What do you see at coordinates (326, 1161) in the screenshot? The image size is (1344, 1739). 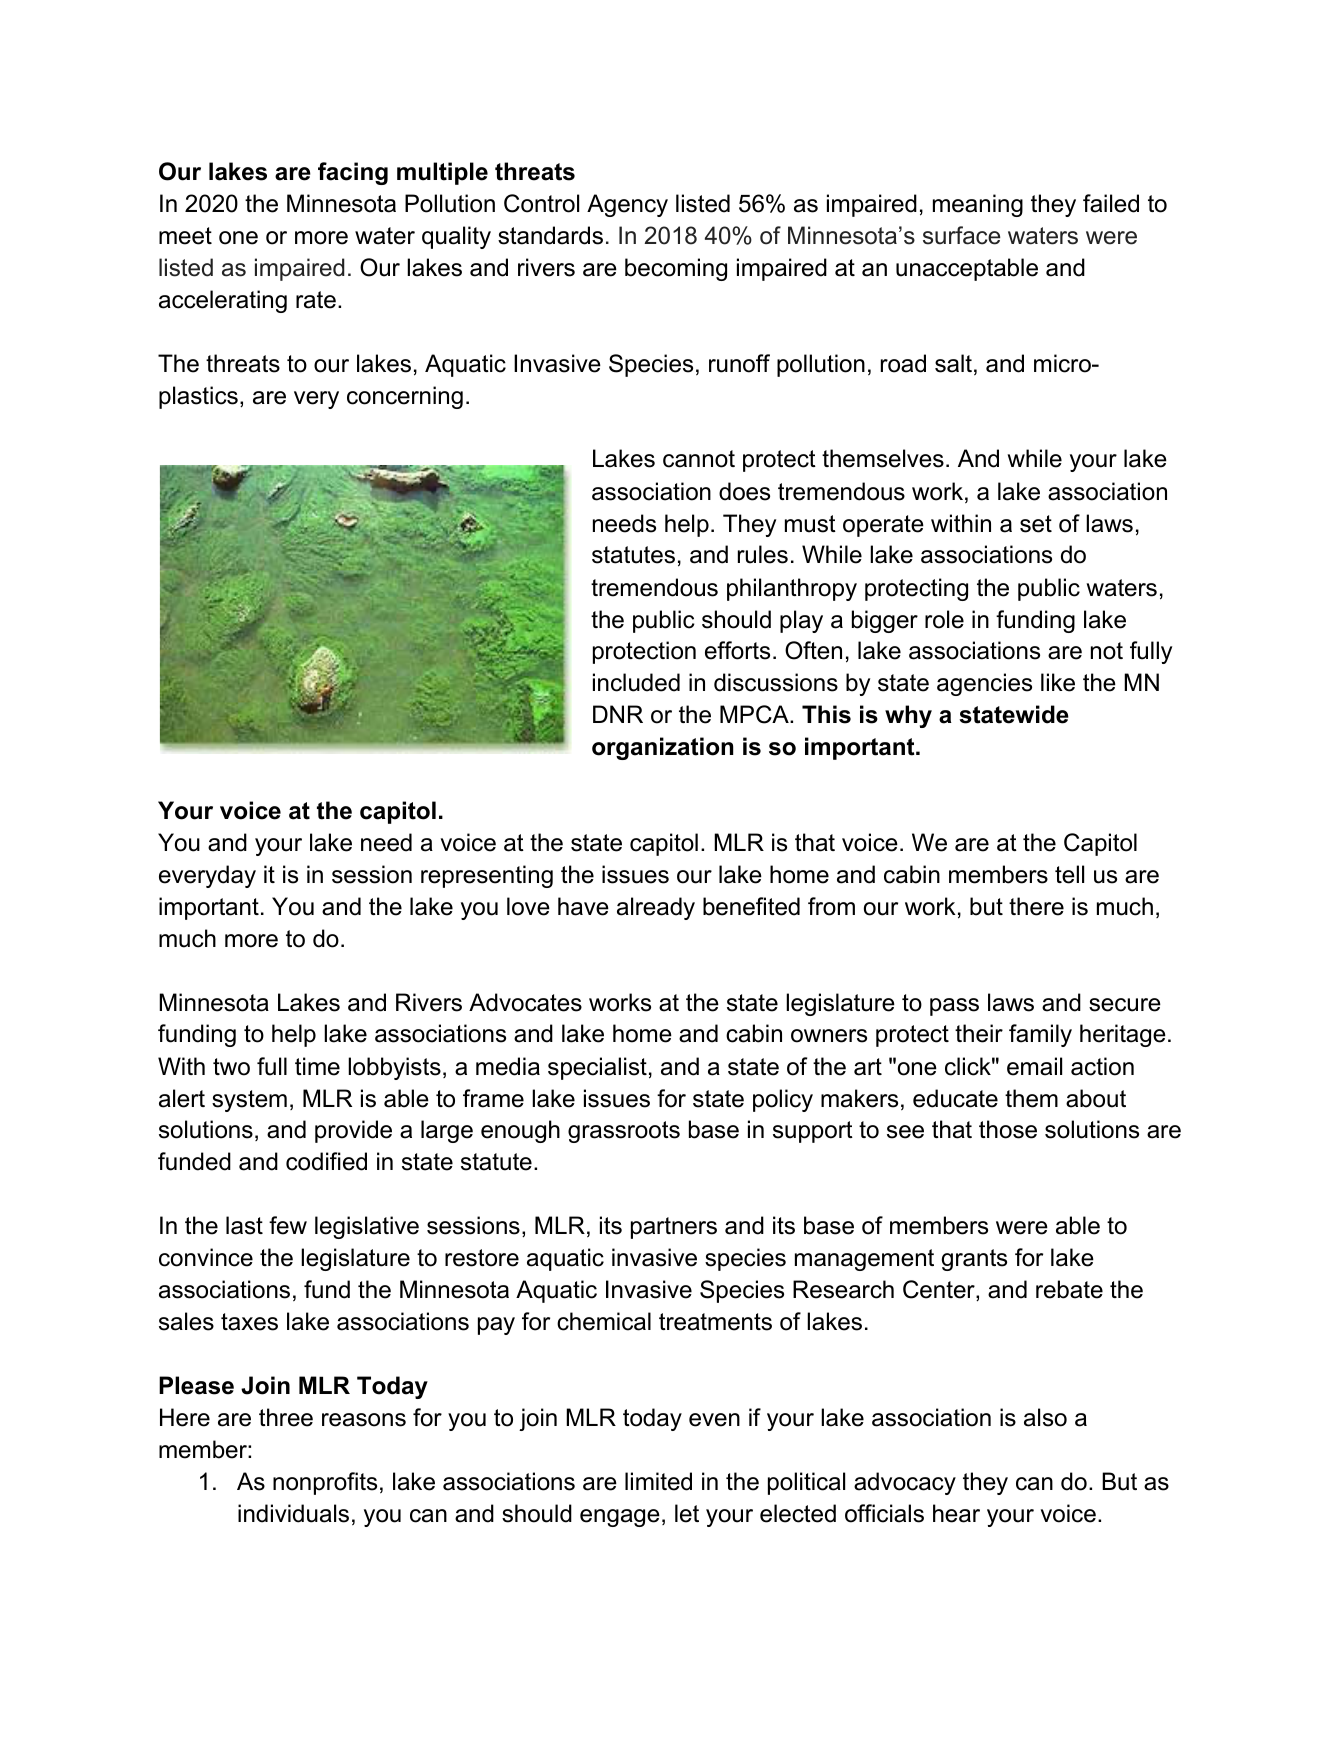 I see `codified` at bounding box center [326, 1161].
